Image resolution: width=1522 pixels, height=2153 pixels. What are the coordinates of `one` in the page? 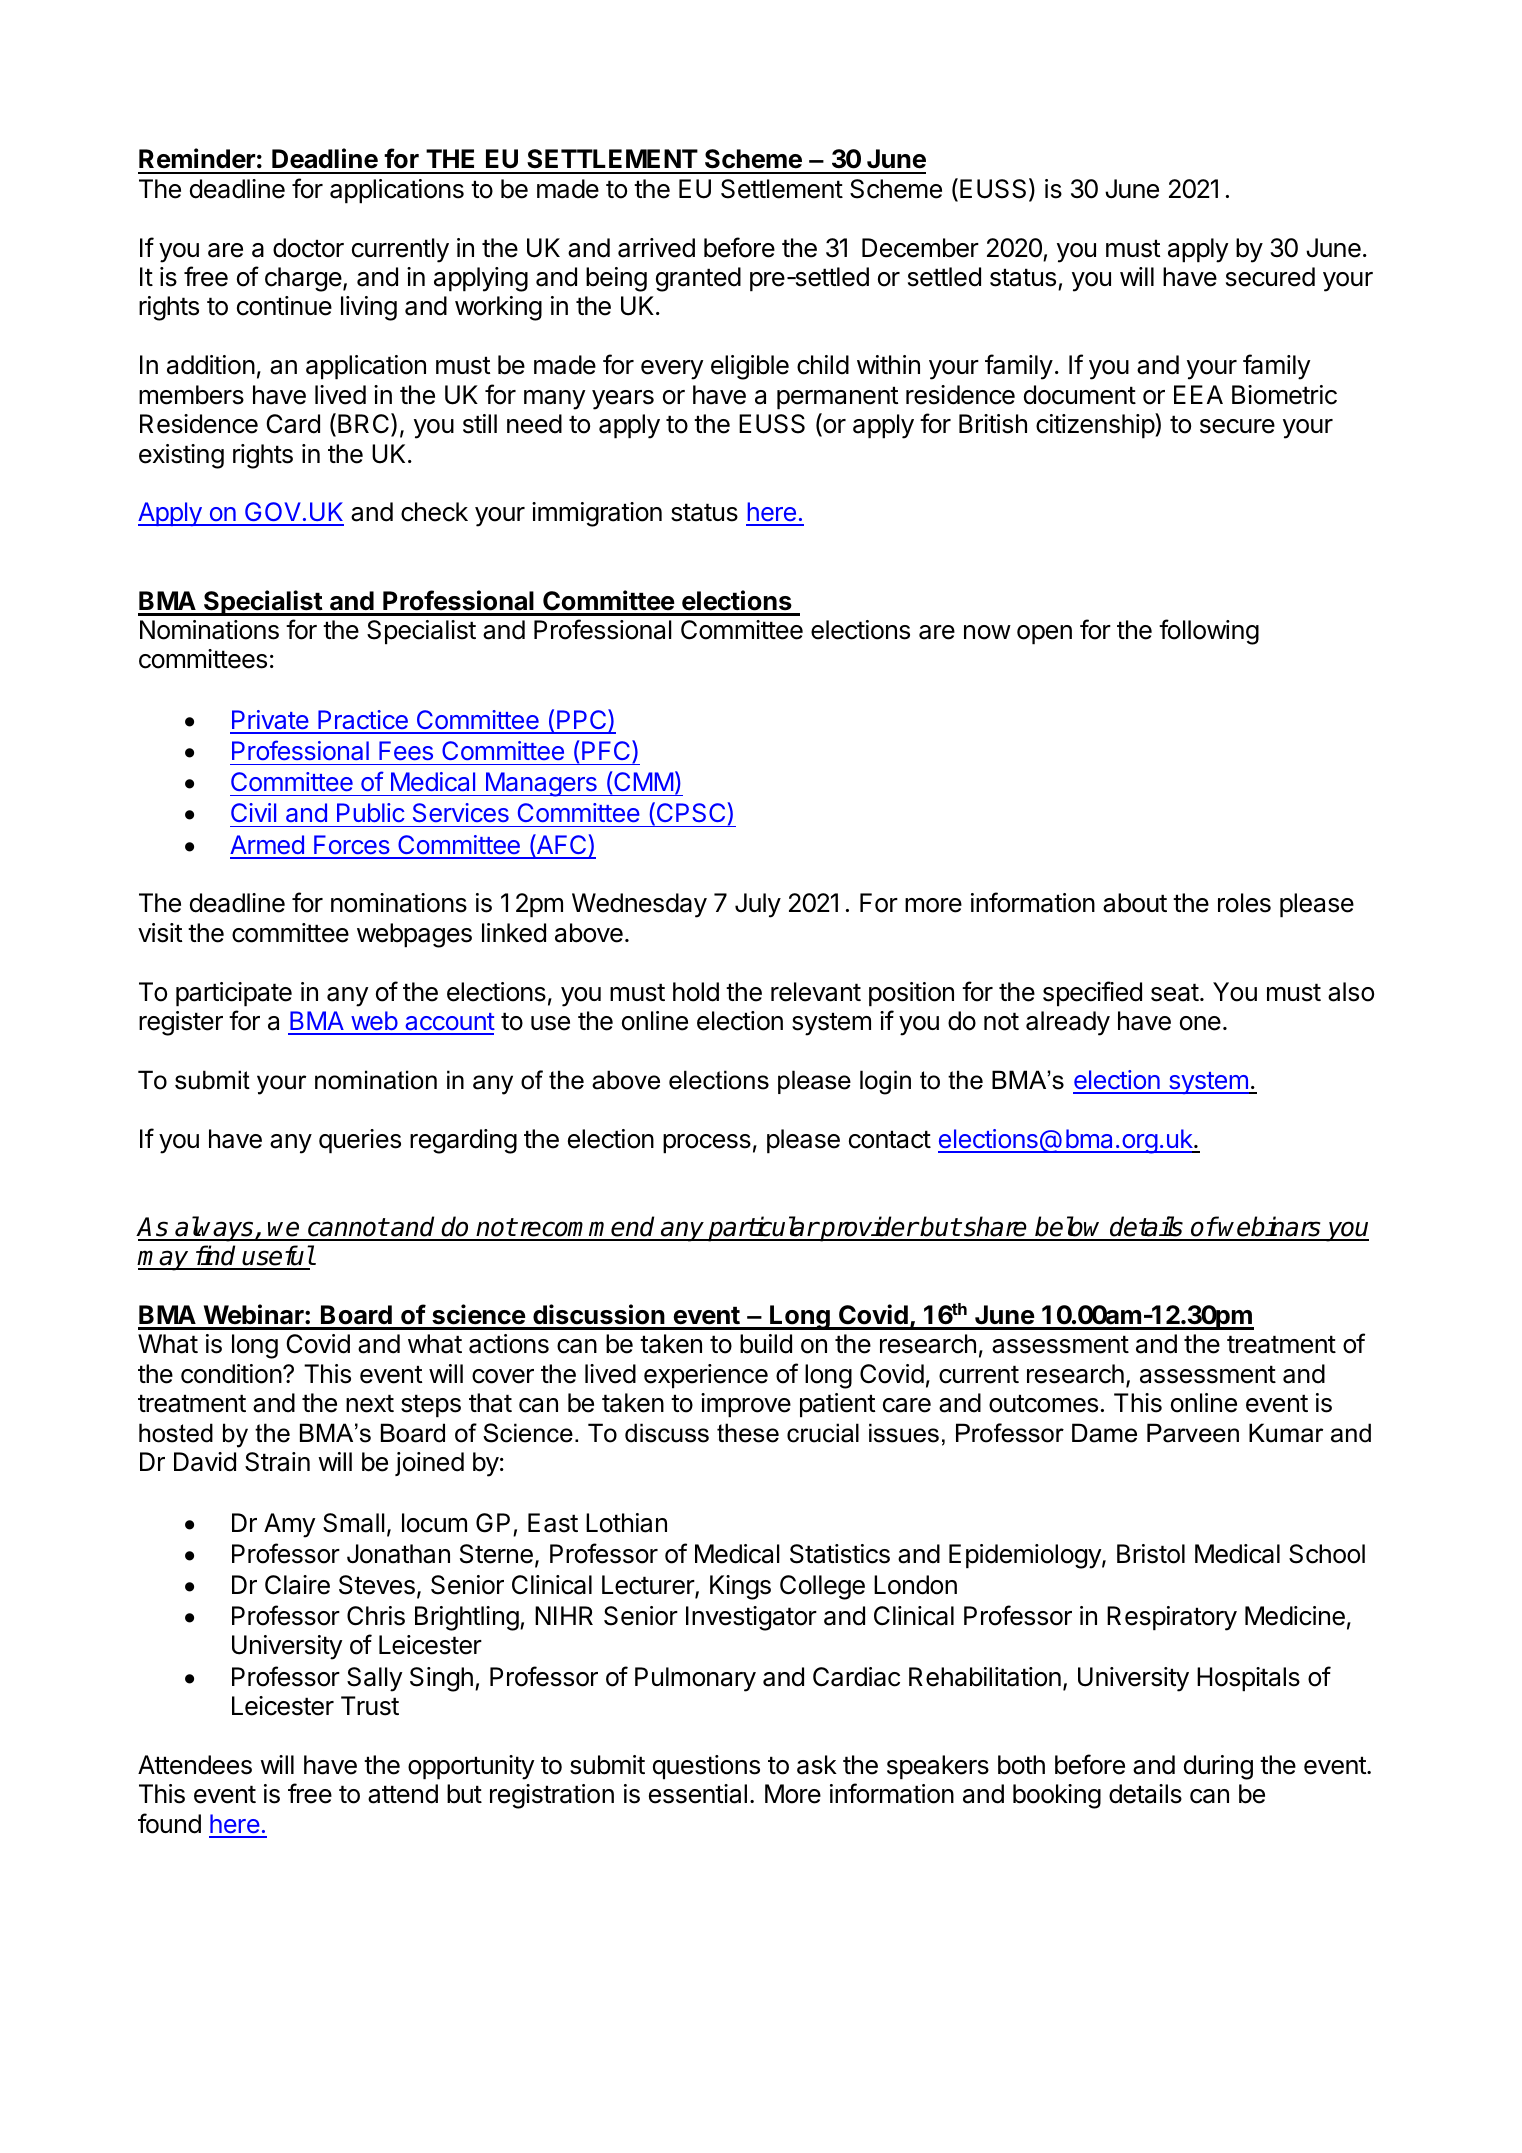 It's located at (1200, 1023).
